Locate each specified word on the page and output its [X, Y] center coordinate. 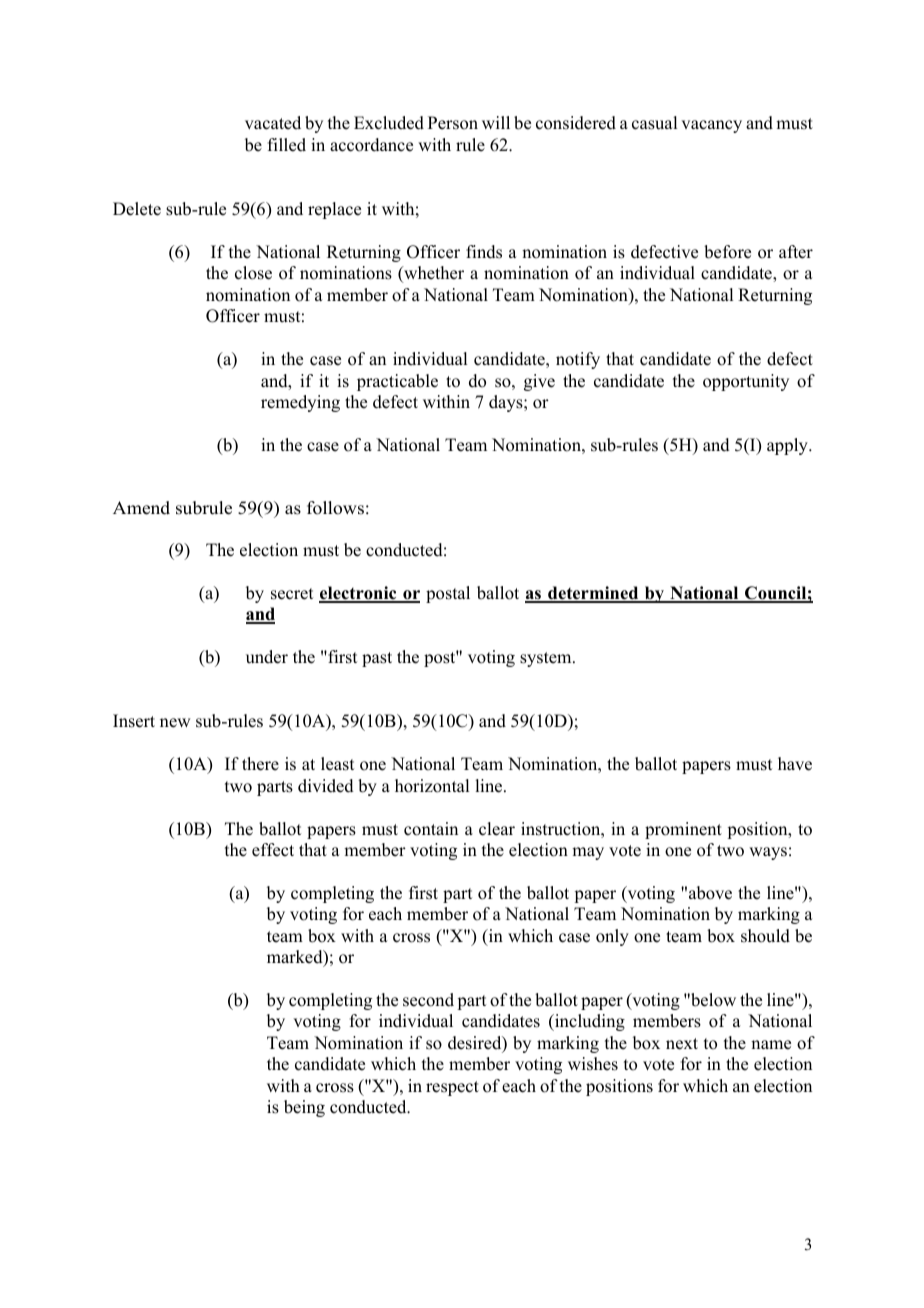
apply [788, 446]
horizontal [432, 786]
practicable [397, 382]
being [304, 1108]
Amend [141, 508]
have [795, 764]
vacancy [711, 126]
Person [453, 123]
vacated [273, 123]
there [260, 764]
